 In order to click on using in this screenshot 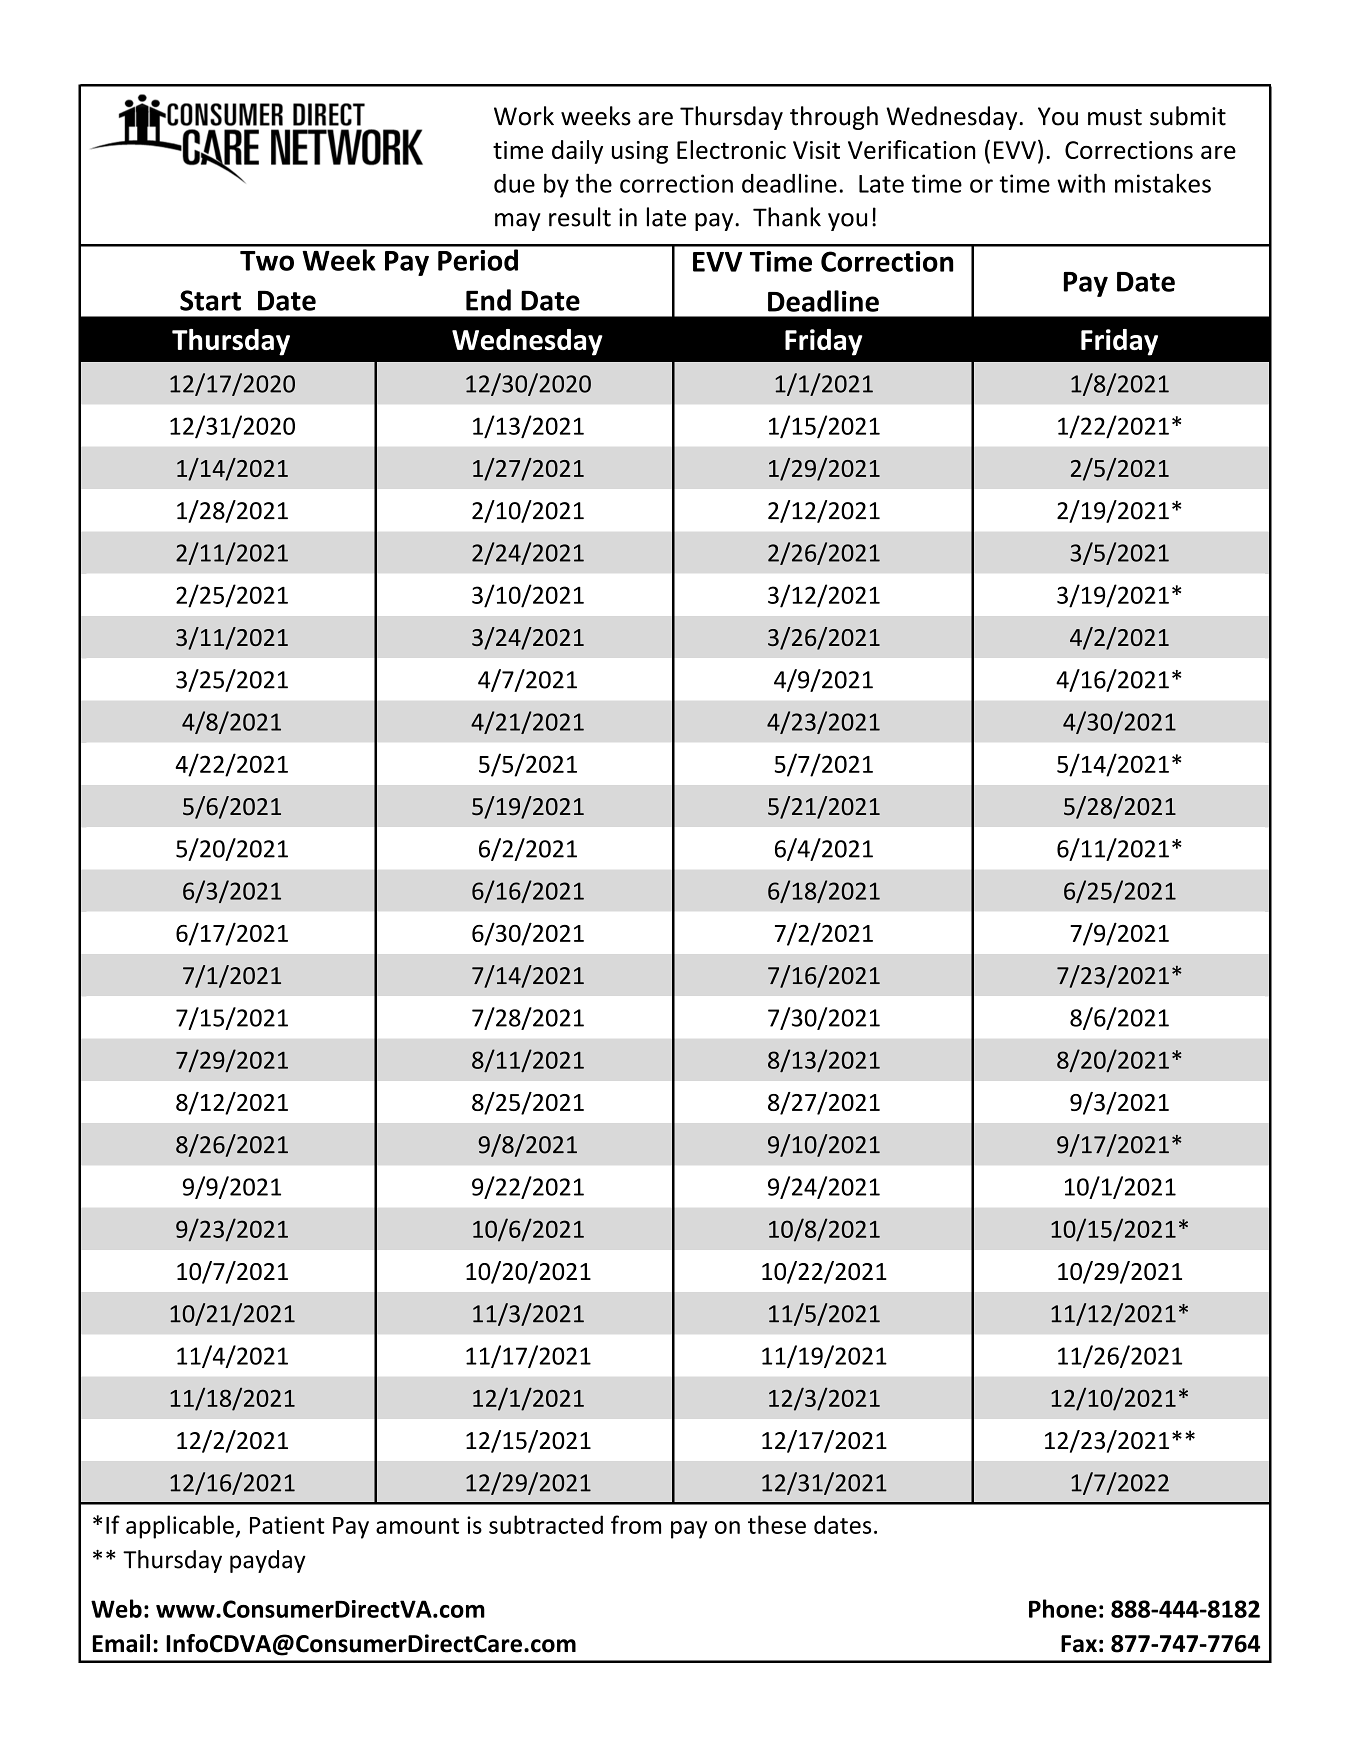, I will do `click(640, 152)`.
